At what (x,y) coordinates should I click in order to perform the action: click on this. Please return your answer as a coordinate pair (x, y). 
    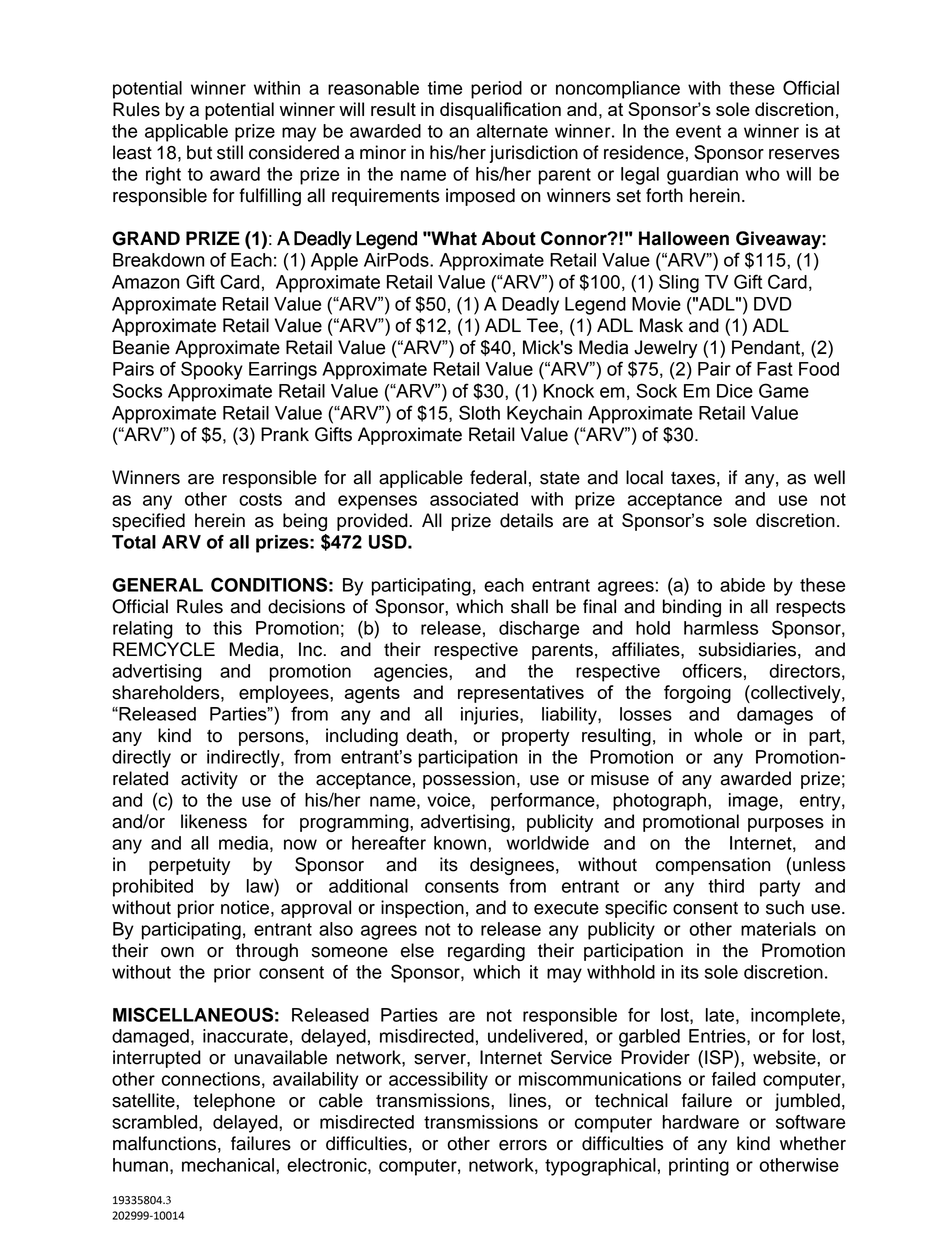
    Looking at the image, I should click on (227, 628).
